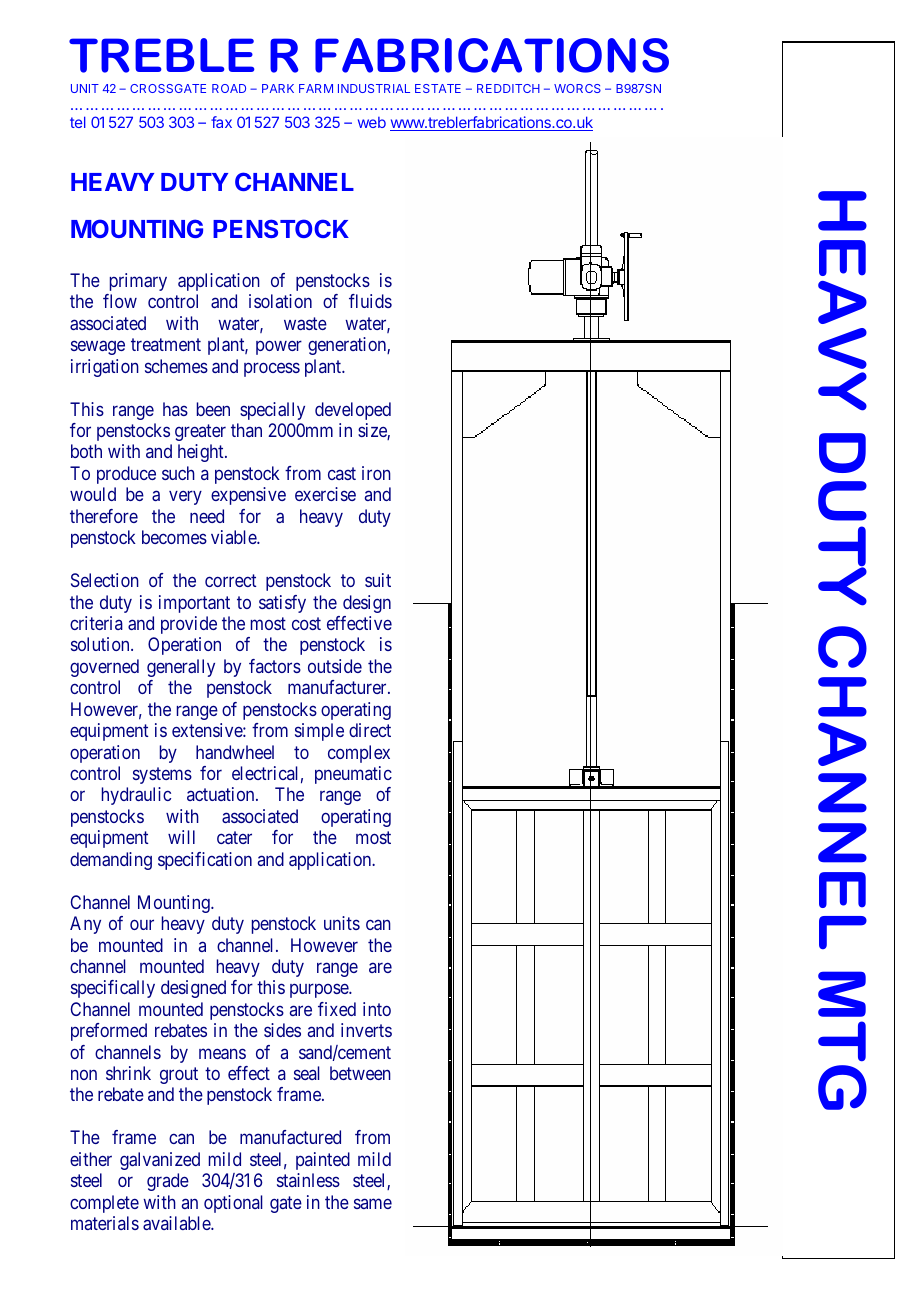  Describe the element at coordinates (353, 411) in the screenshot. I see `developed` at that location.
